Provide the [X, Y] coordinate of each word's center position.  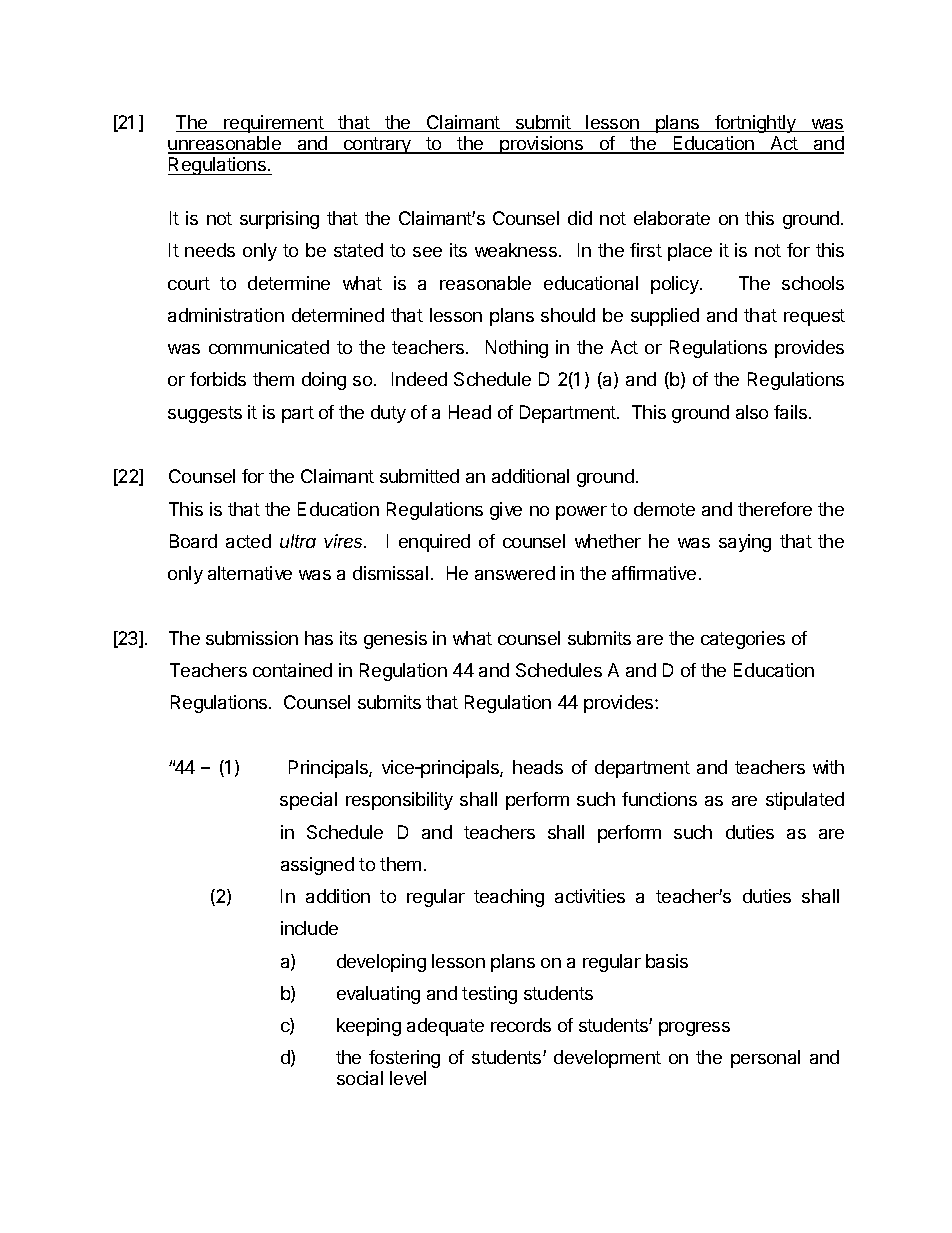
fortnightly [755, 124]
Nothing [517, 349]
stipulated [805, 801]
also [752, 412]
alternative [250, 573]
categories [743, 640]
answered [515, 573]
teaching [509, 898]
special [308, 801]
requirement [274, 124]
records [521, 1025]
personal [765, 1059]
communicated [269, 347]
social [360, 1078]
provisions [542, 145]
